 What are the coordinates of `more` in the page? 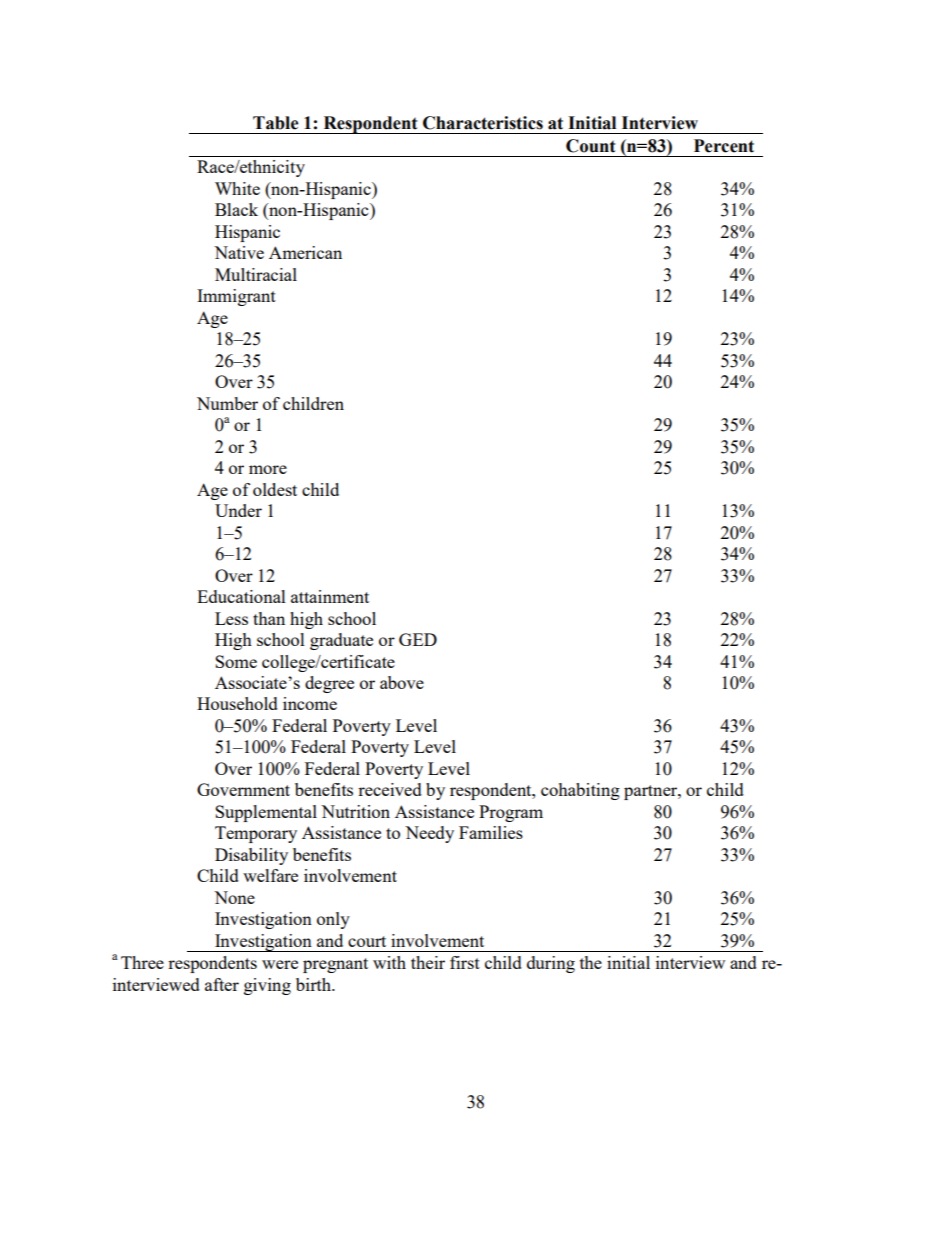 It's located at (268, 469).
